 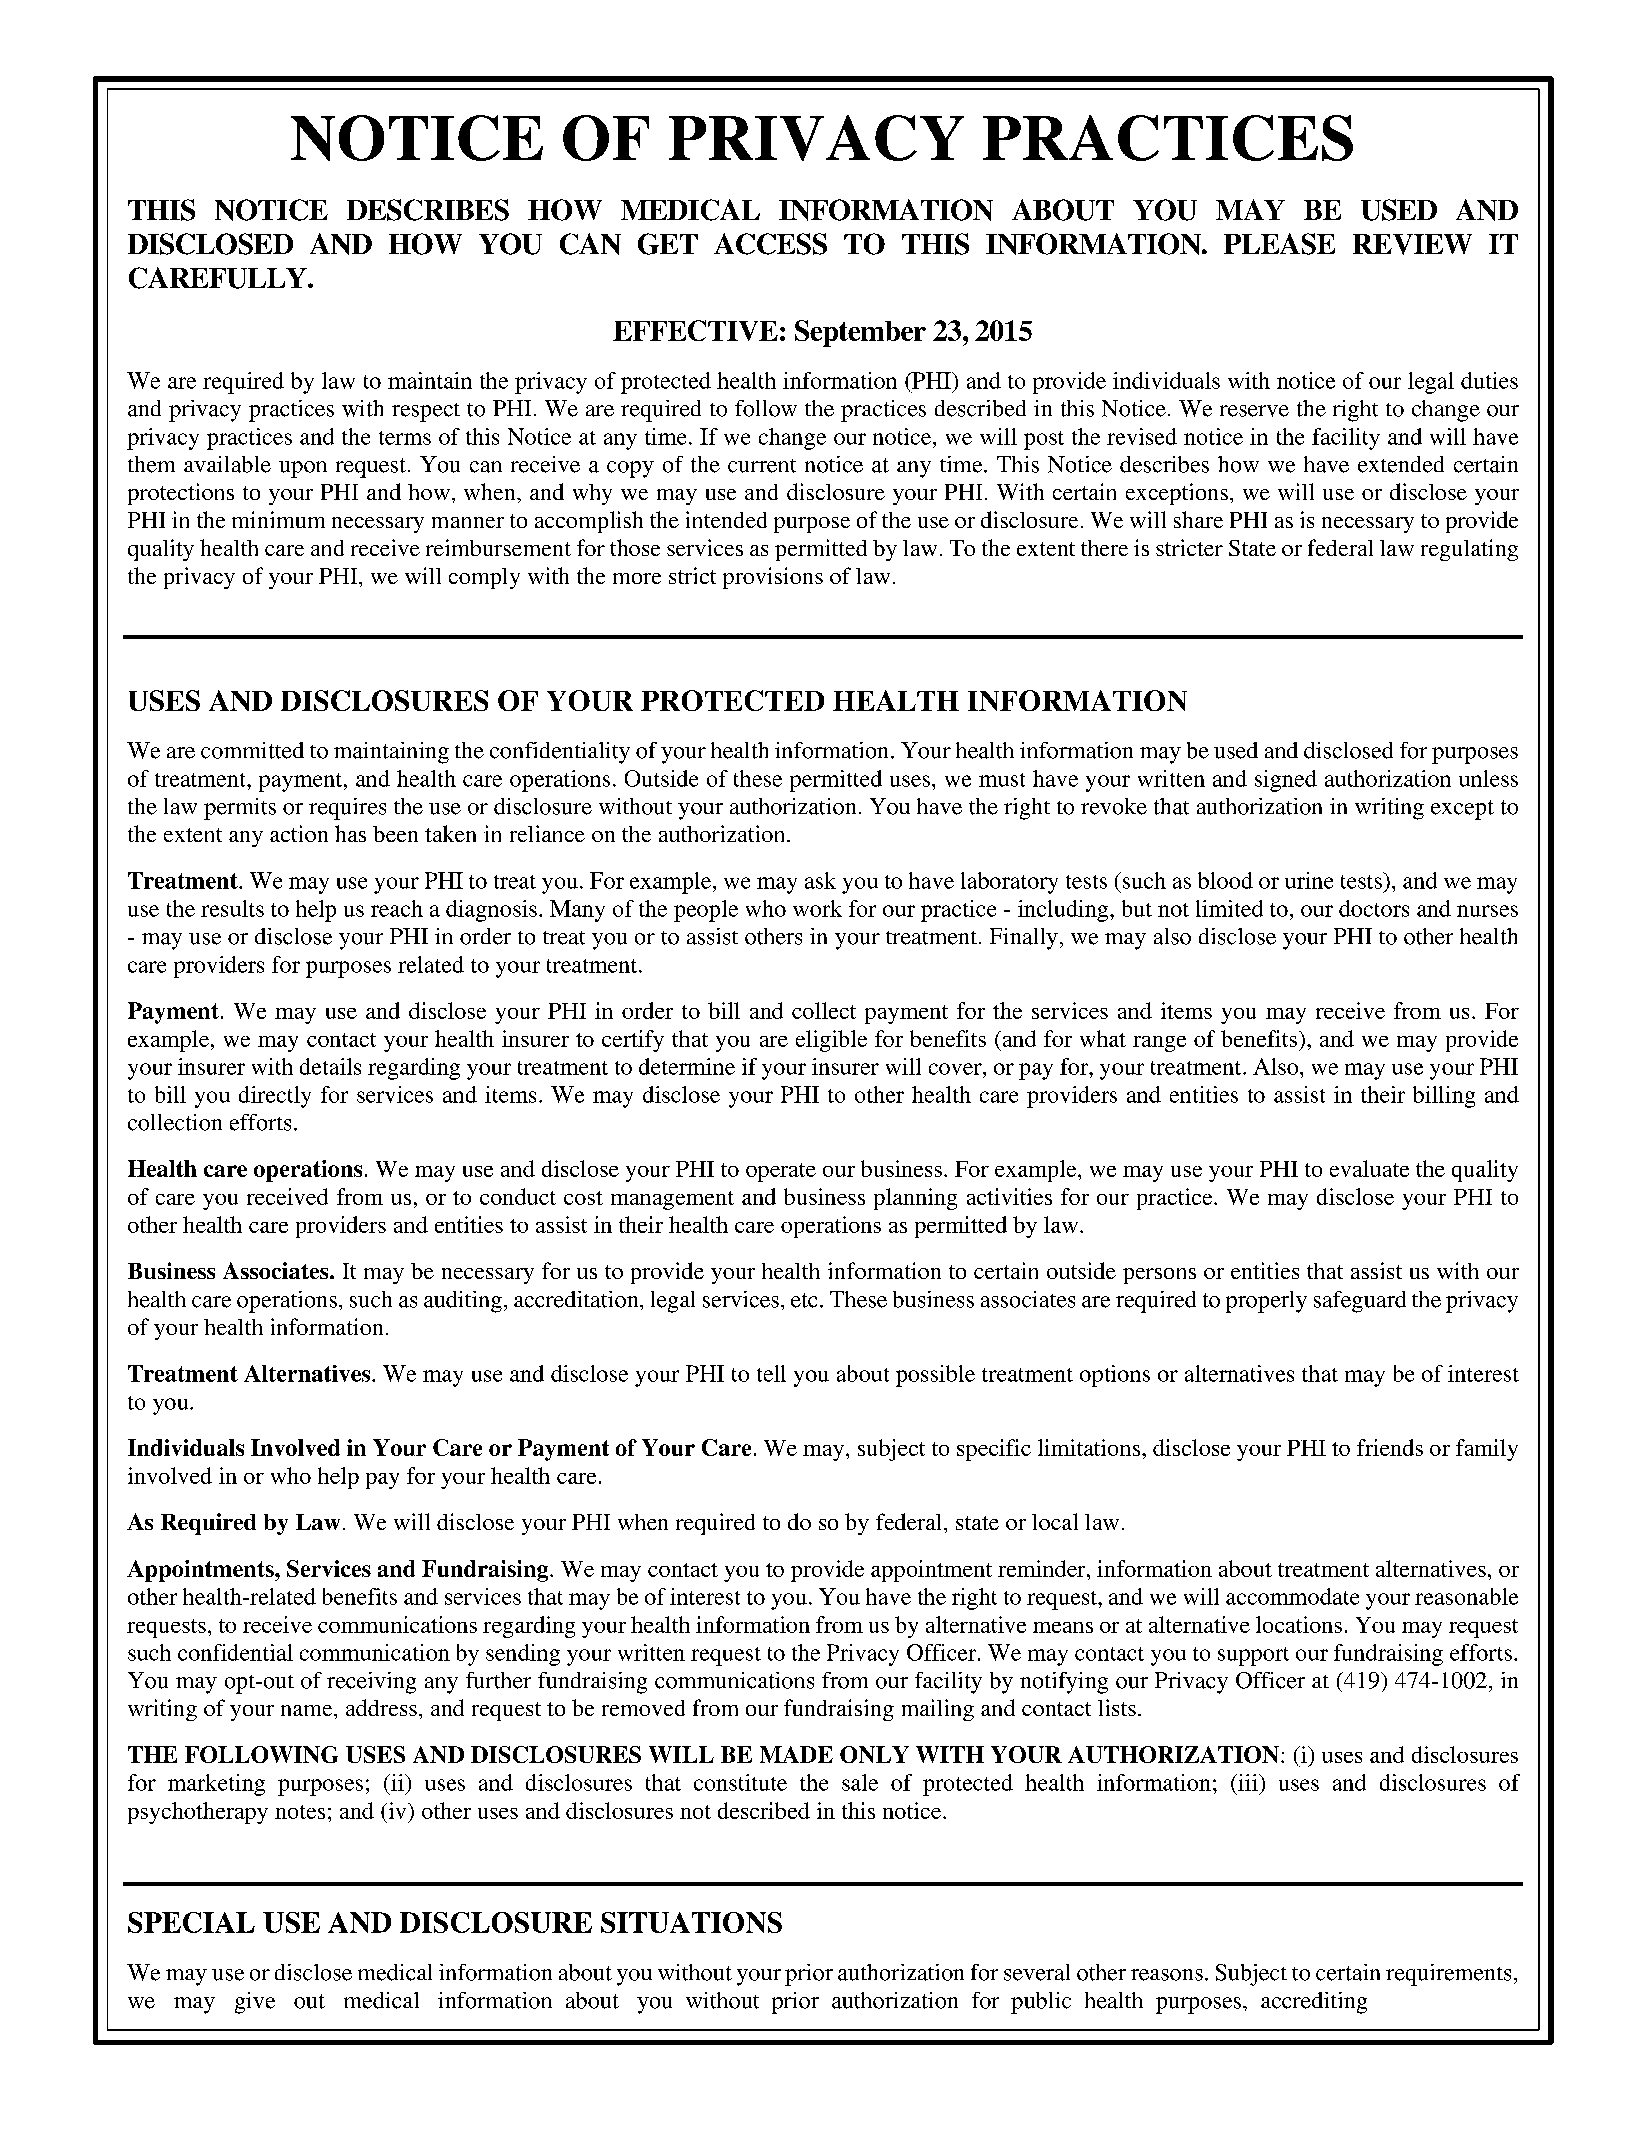 What do you see at coordinates (1448, 1975) in the image?
I see `requirements` at bounding box center [1448, 1975].
